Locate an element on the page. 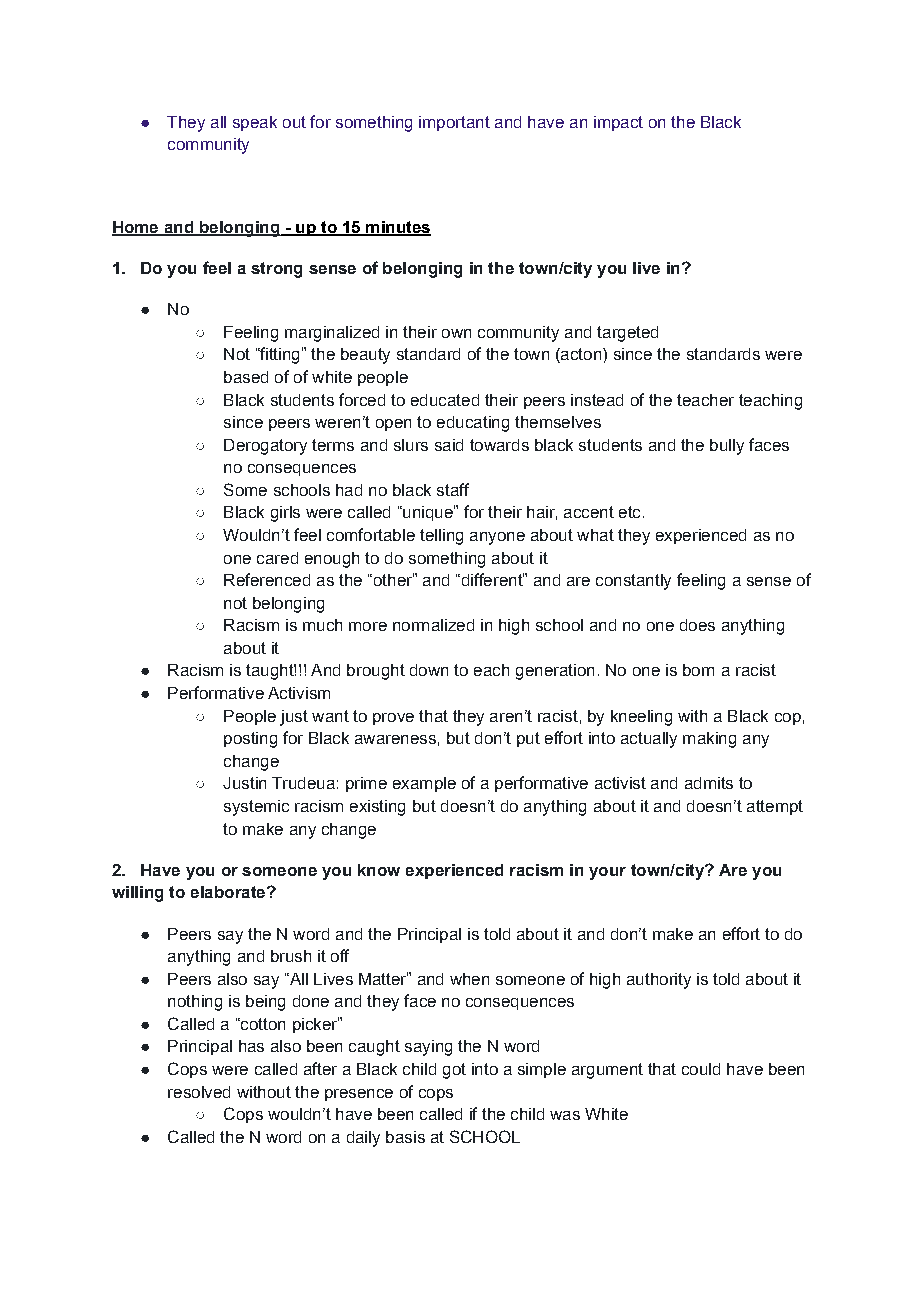  normalized is located at coordinates (433, 625).
